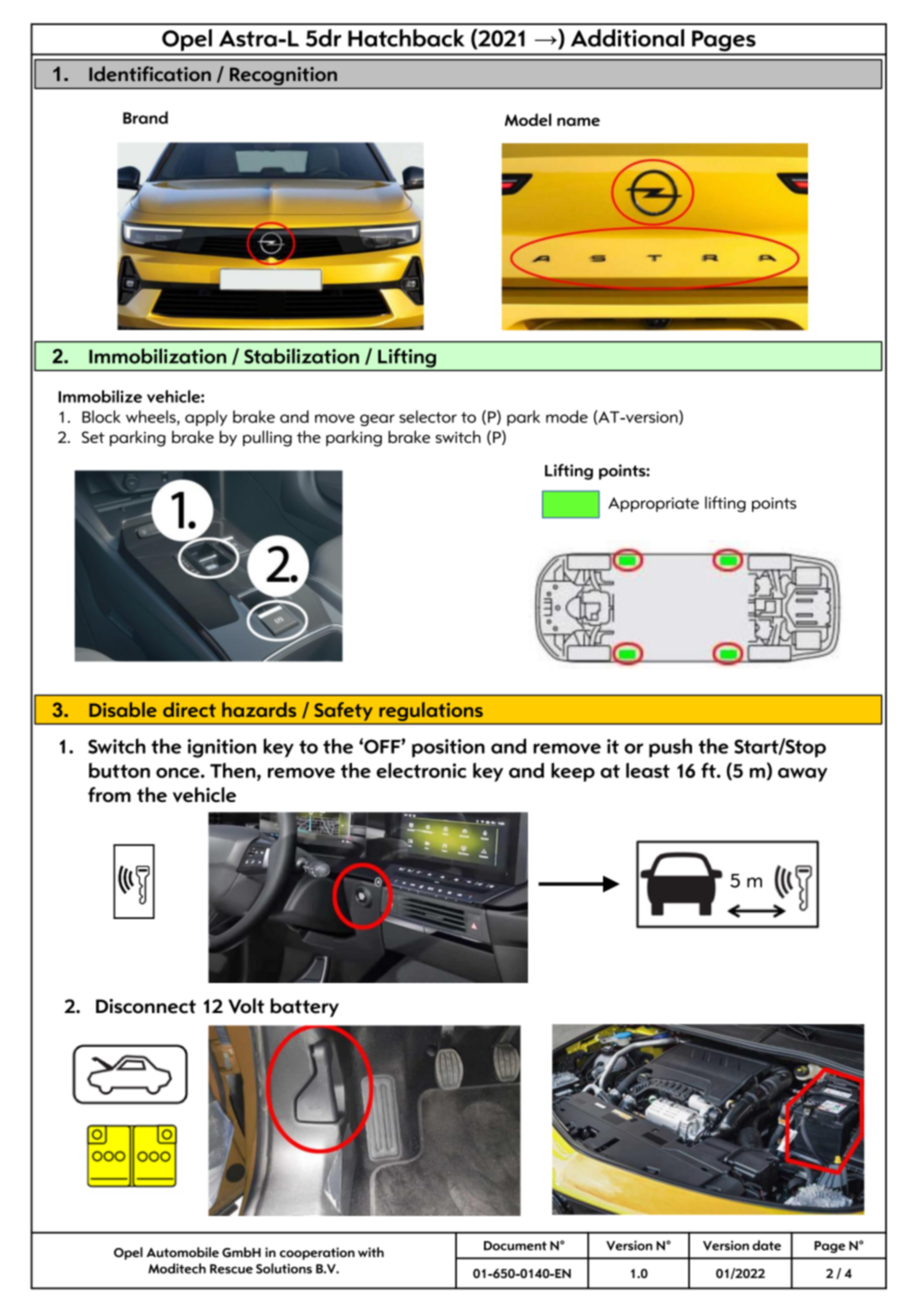  Describe the element at coordinates (182, 1252) in the image. I see `Automobile` at that location.
